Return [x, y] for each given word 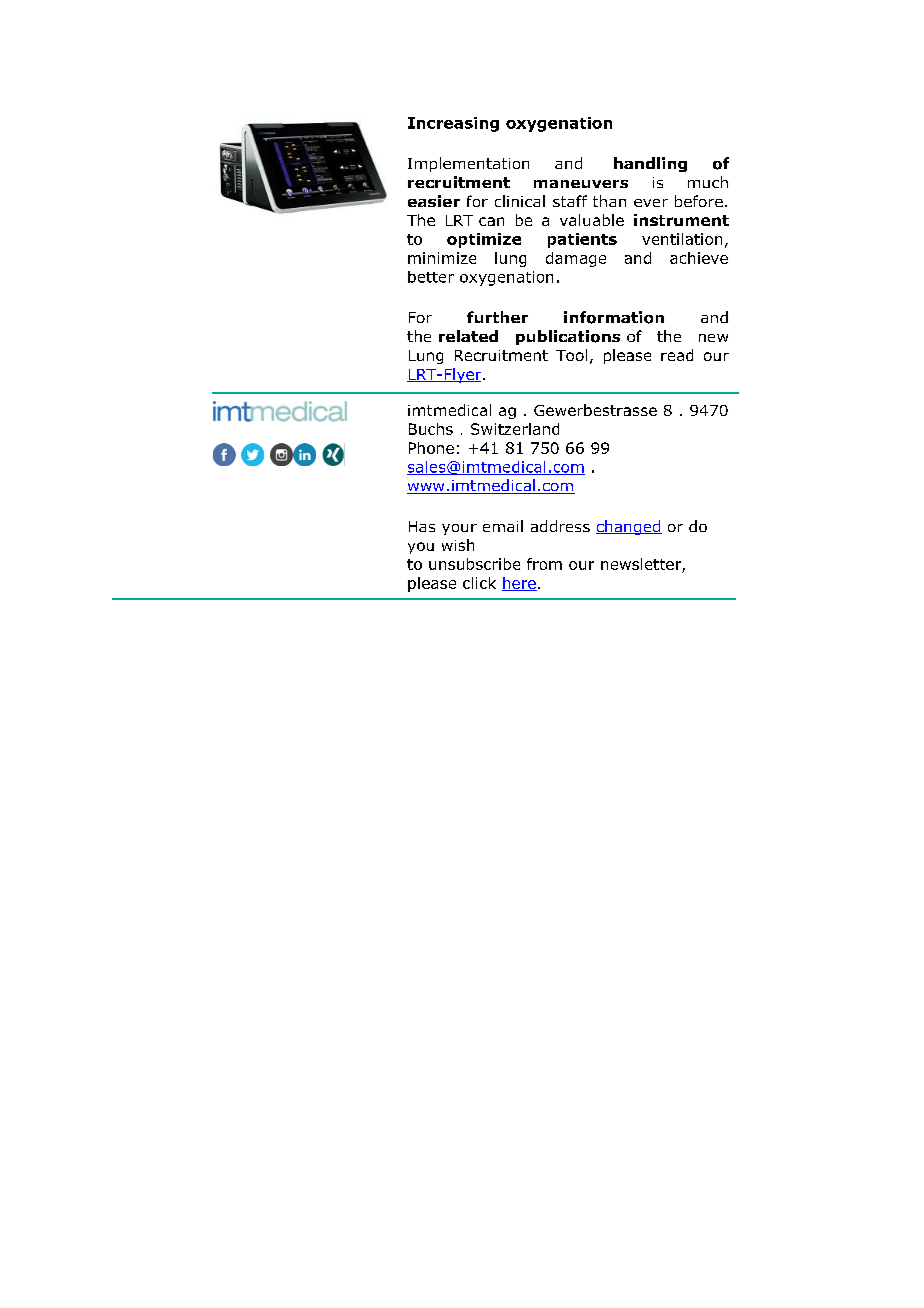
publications [568, 337]
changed [629, 527]
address [560, 526]
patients [582, 240]
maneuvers [581, 184]
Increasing [453, 124]
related [468, 336]
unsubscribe [474, 564]
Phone [431, 448]
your [459, 529]
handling [650, 164]
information [614, 317]
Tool [571, 355]
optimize [484, 240]
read [677, 355]
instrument [681, 220]
